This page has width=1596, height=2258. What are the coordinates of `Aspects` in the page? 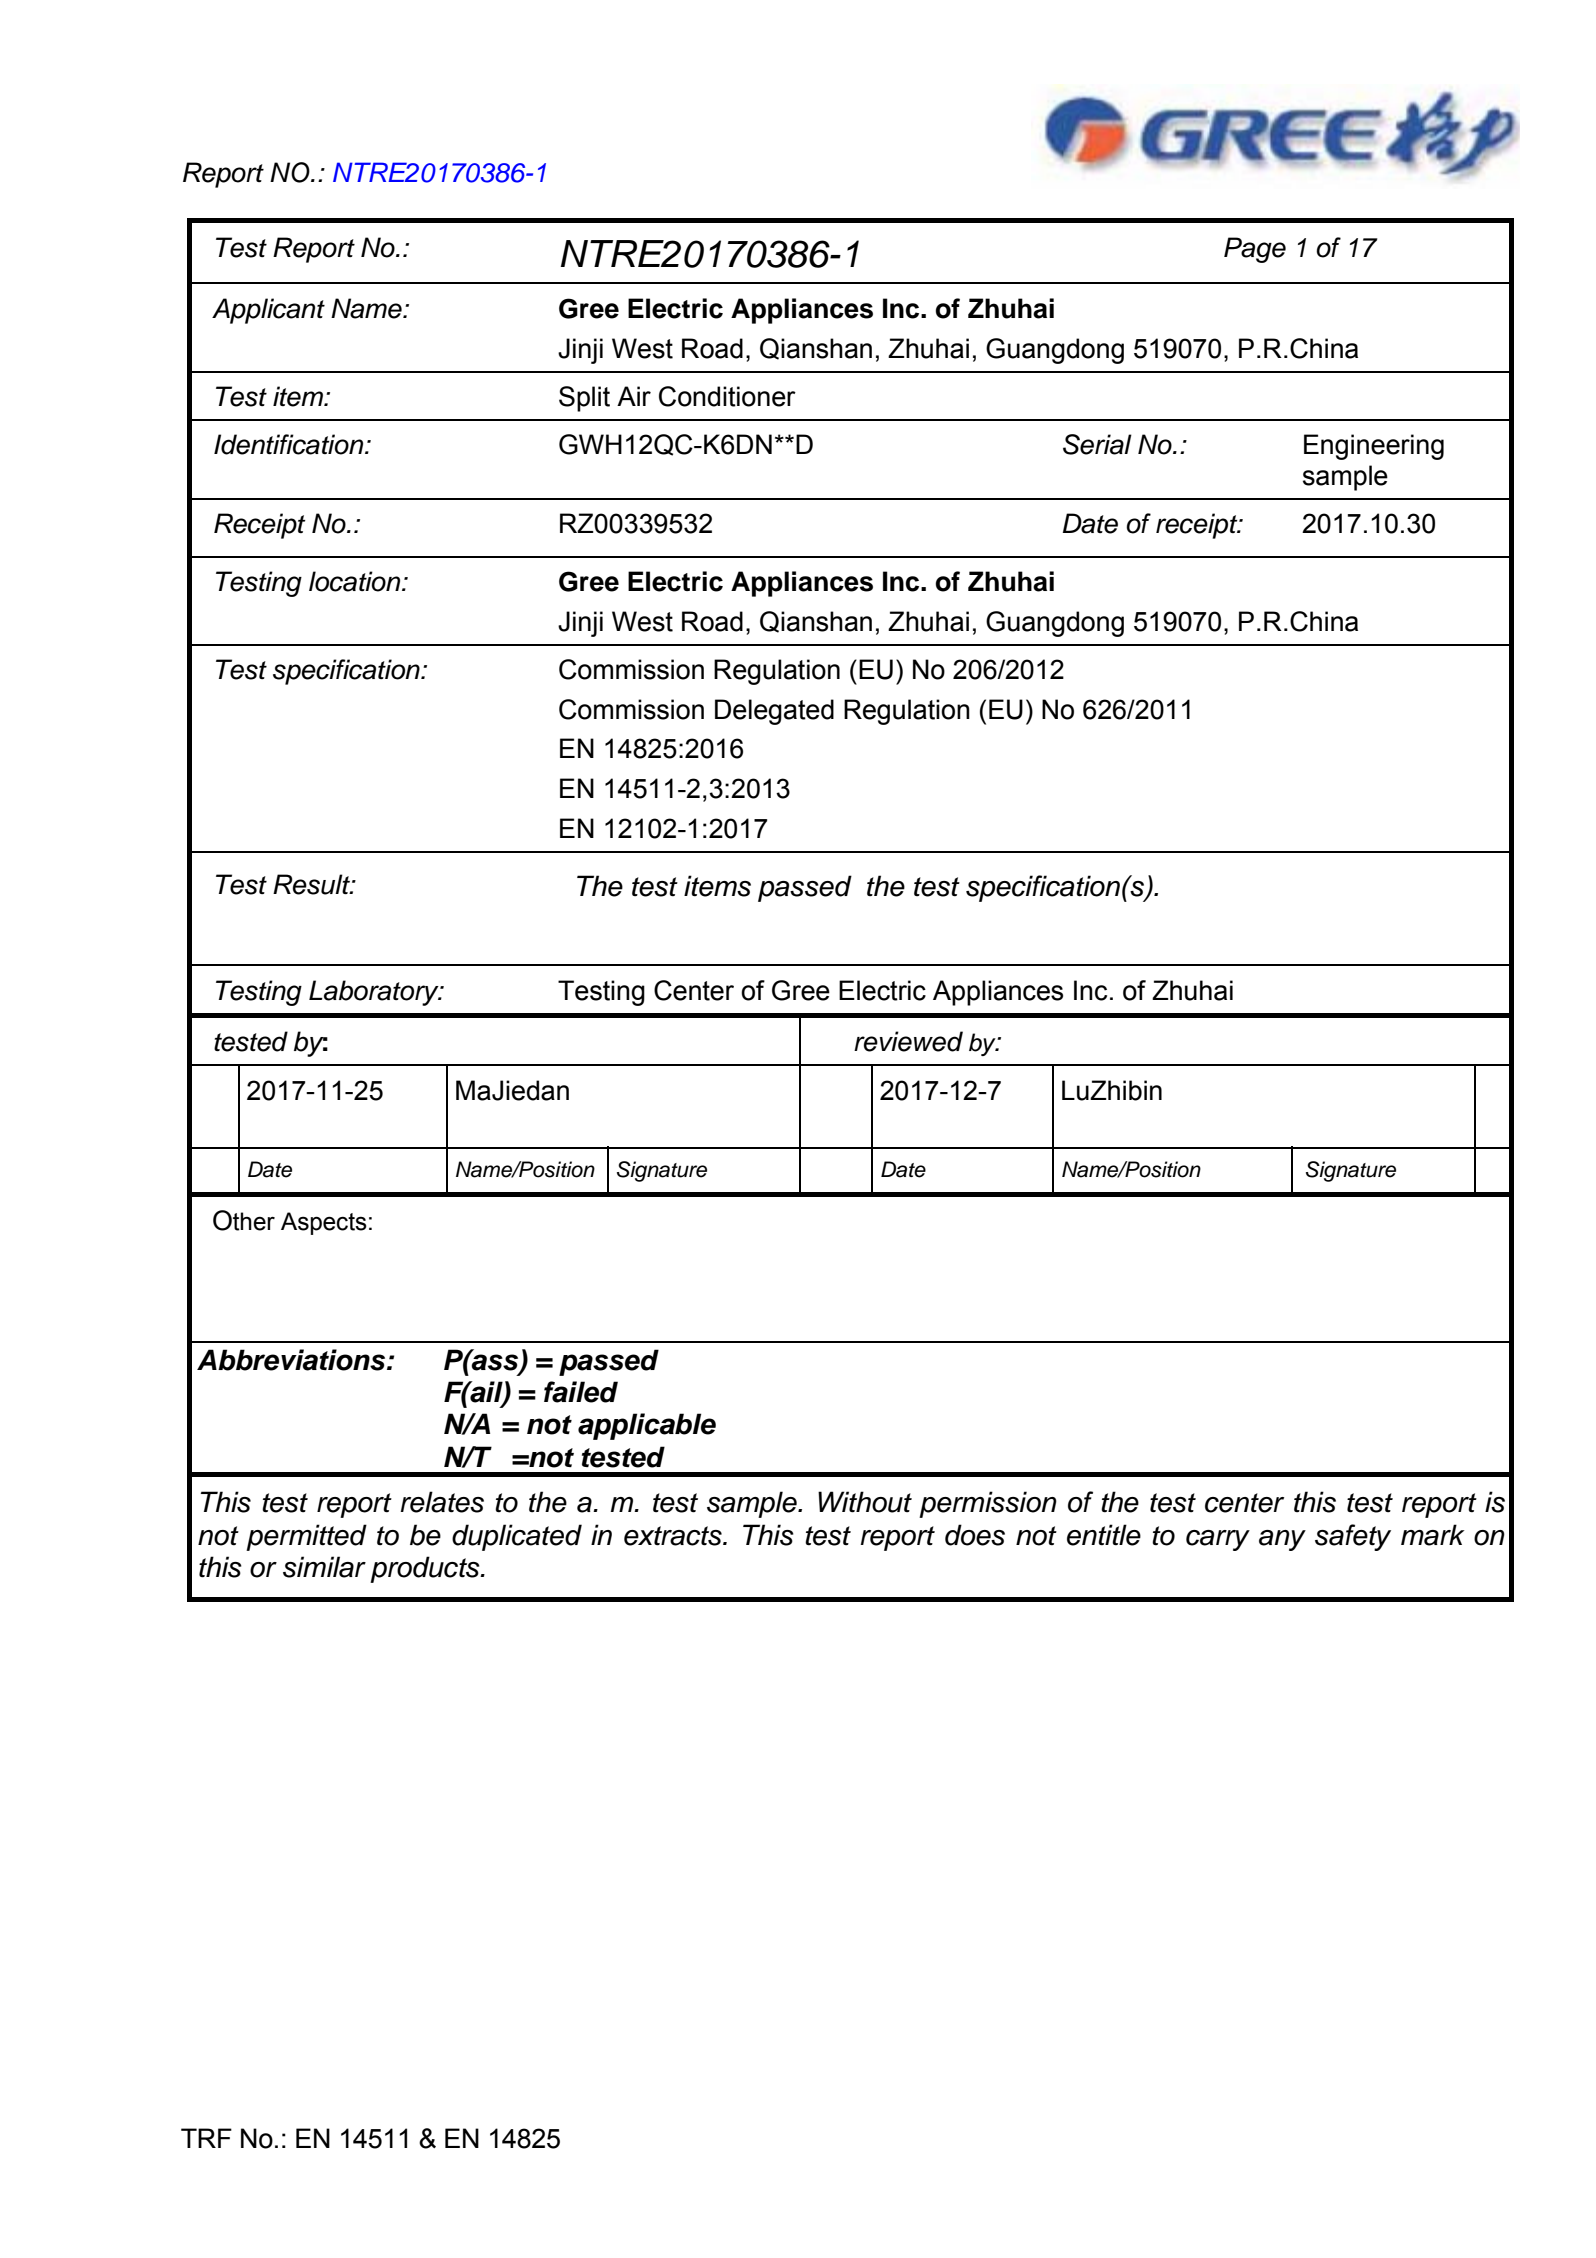 It's located at (324, 1223).
